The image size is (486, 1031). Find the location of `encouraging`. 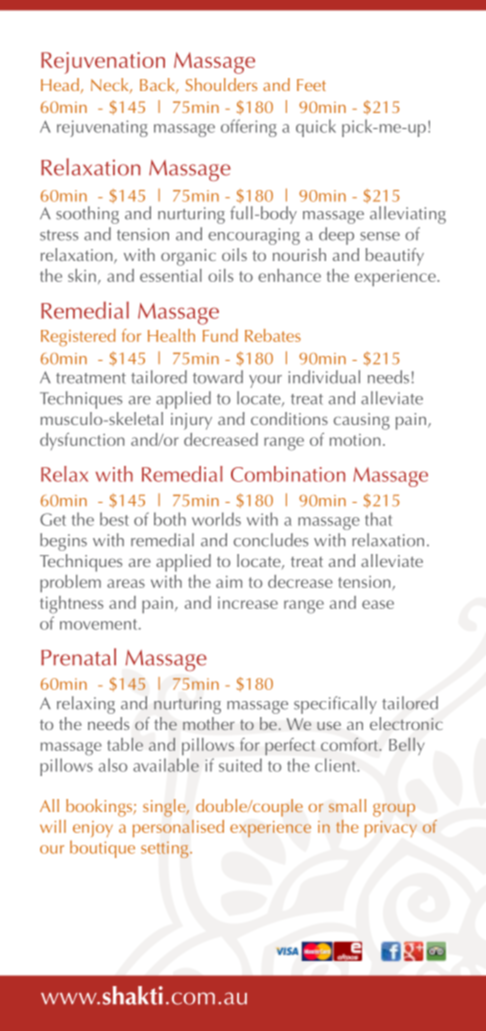

encouraging is located at coordinates (254, 236).
